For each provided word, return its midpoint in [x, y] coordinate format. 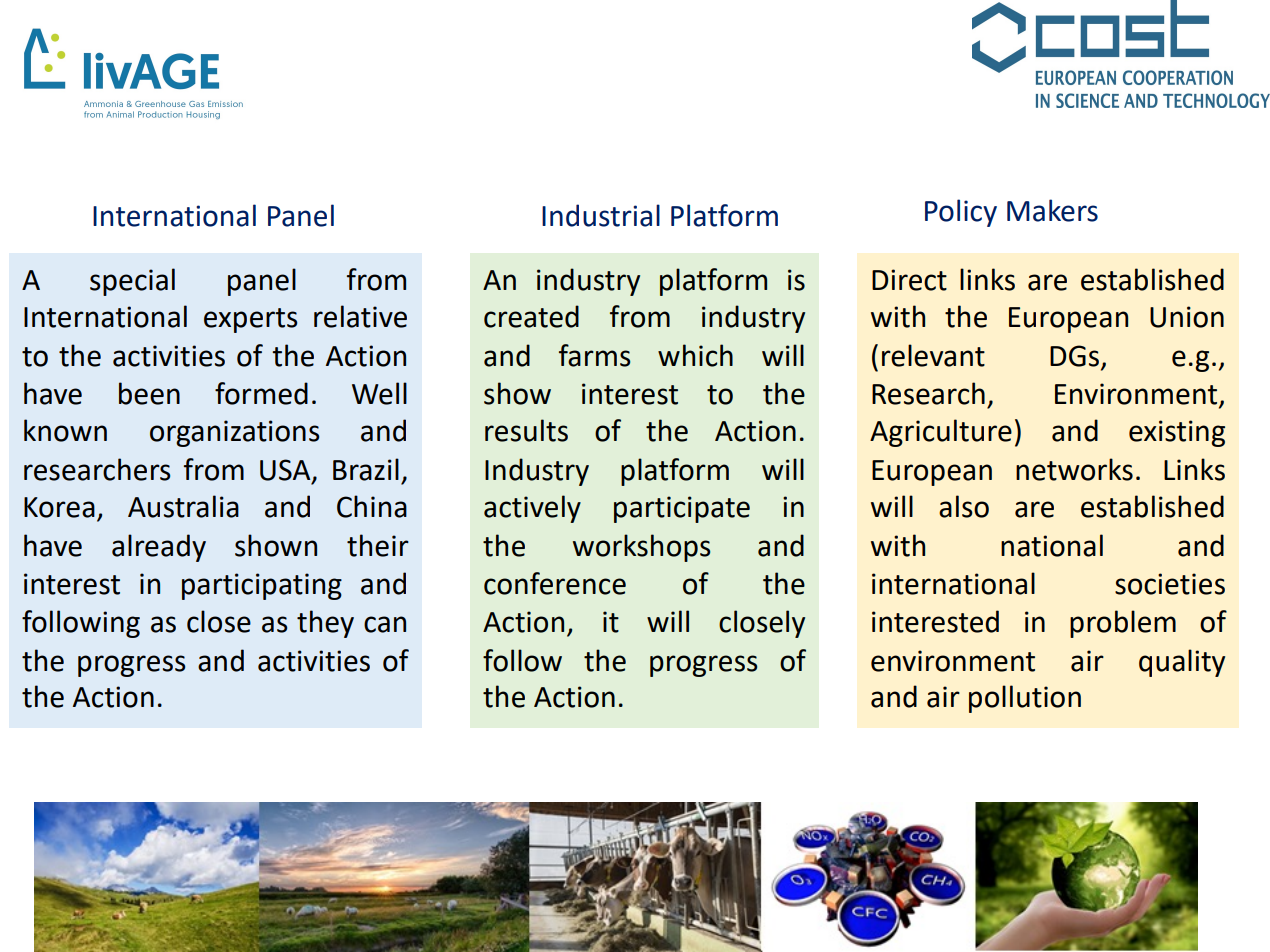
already [159, 548]
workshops [641, 548]
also [964, 506]
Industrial [601, 215]
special [132, 282]
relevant [933, 355]
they [325, 624]
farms [594, 355]
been [149, 393]
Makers [1052, 210]
